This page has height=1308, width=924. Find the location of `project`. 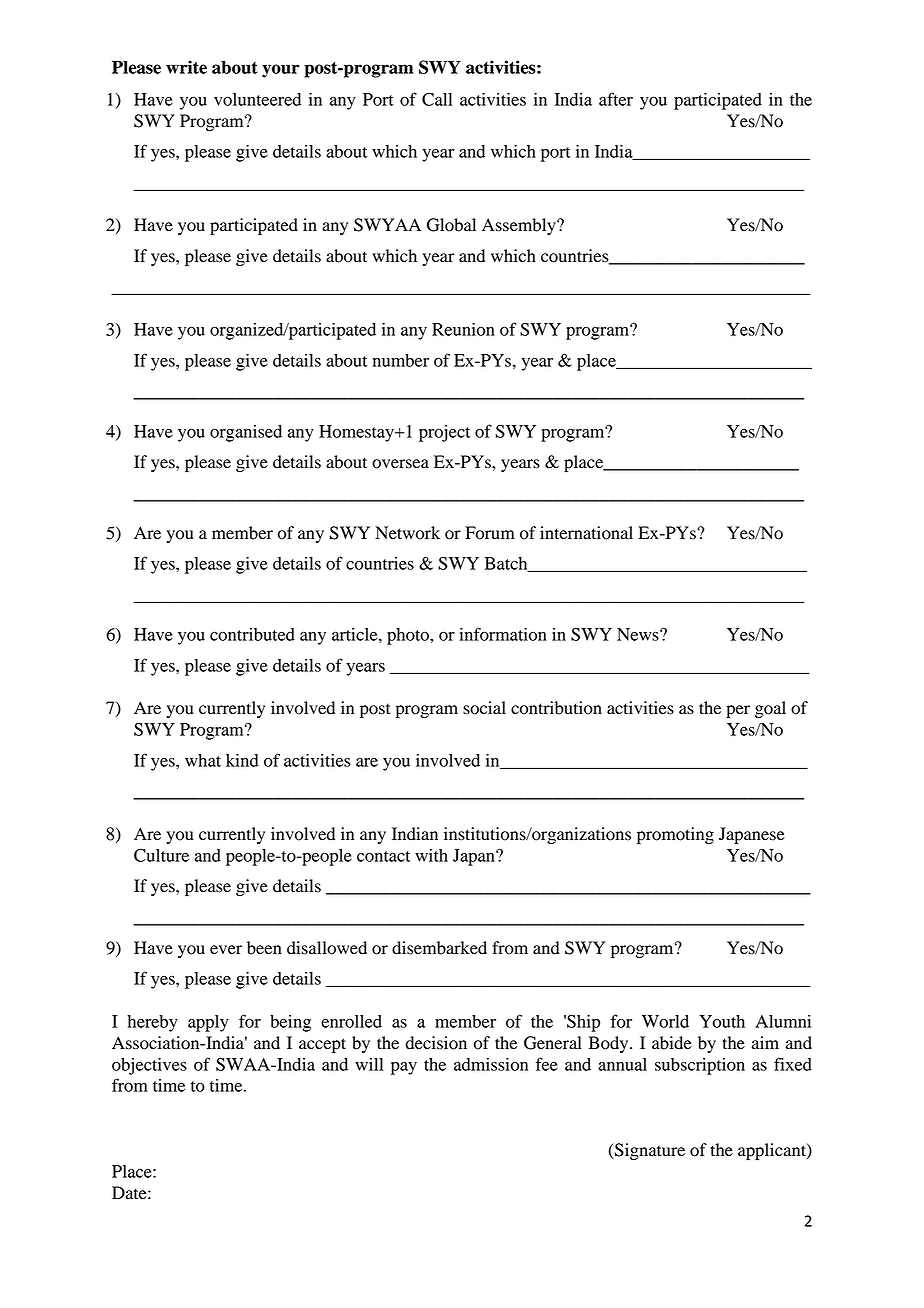

project is located at coordinates (444, 433).
